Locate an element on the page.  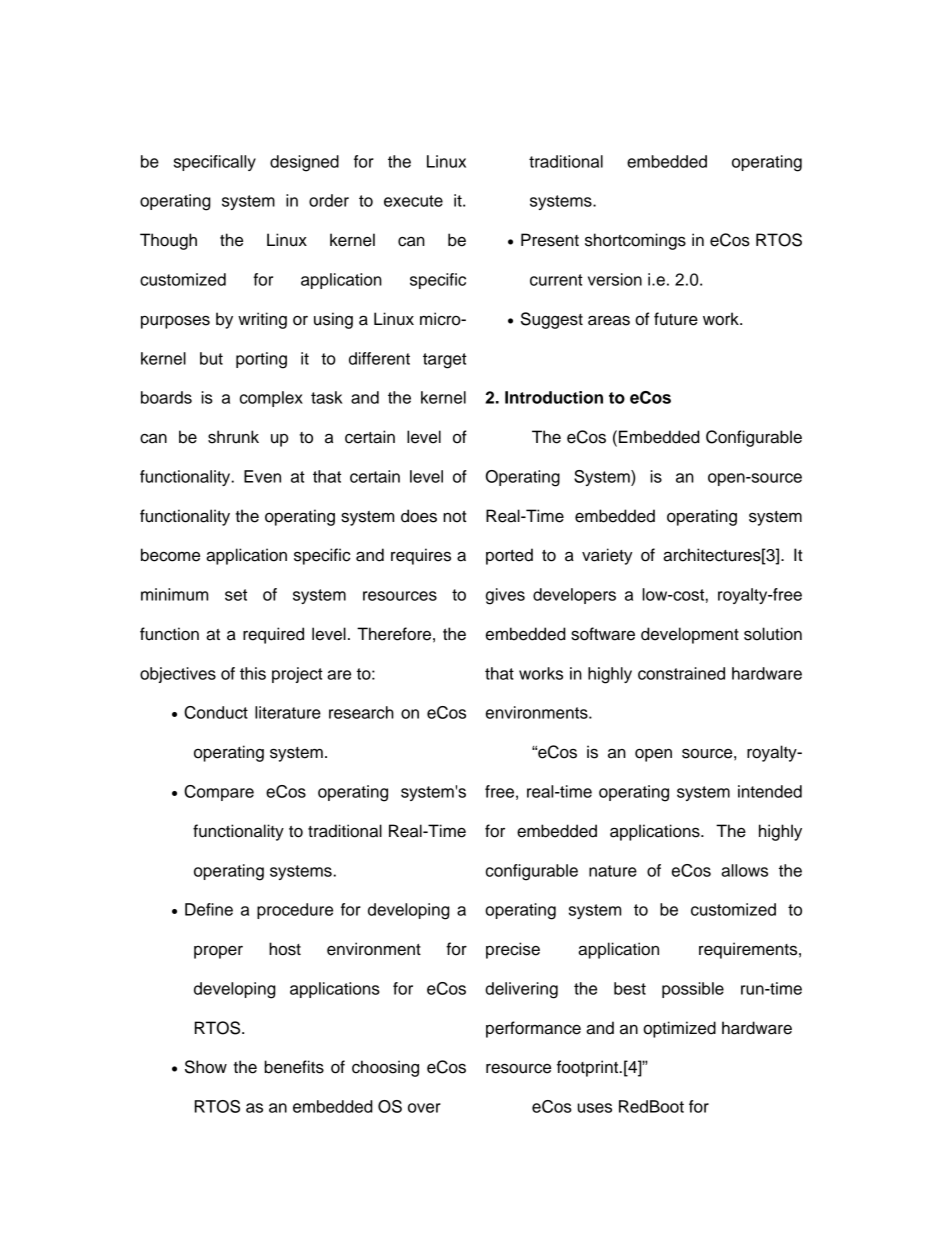
Show is located at coordinates (206, 1067).
